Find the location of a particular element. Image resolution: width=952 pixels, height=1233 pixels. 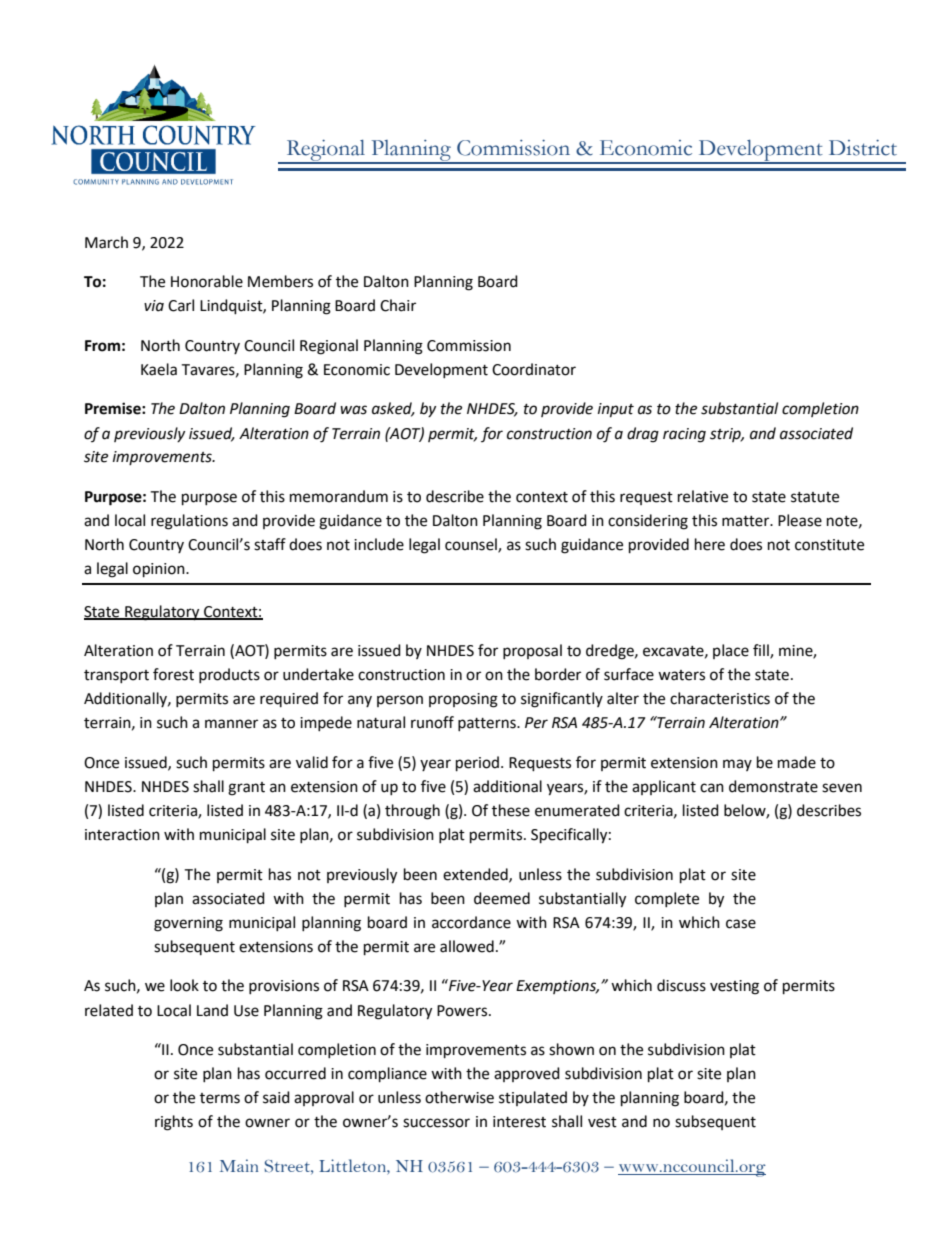

shown is located at coordinates (571, 1049).
